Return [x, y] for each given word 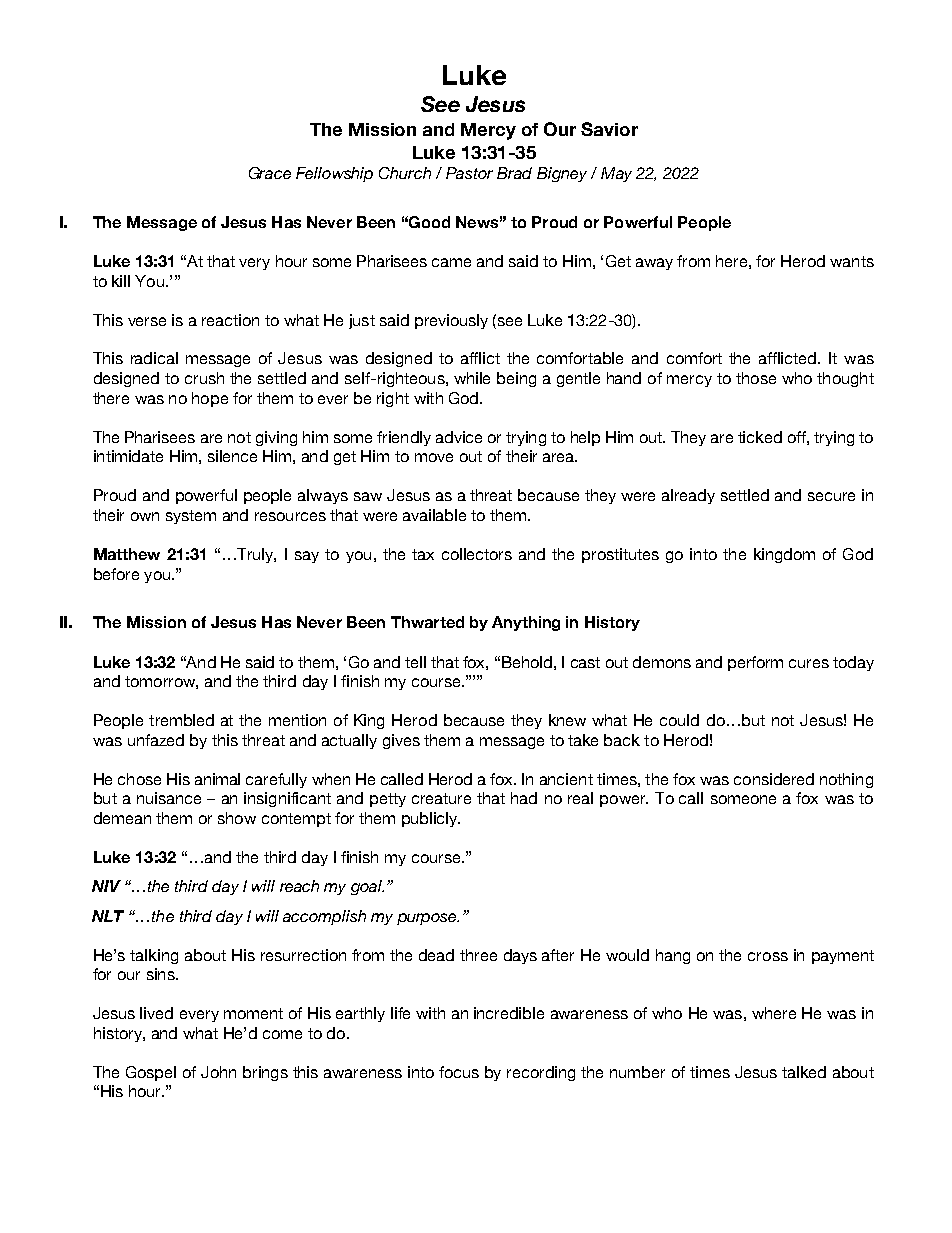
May [616, 174]
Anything [526, 623]
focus [459, 1072]
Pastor [469, 173]
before [116, 574]
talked [804, 1072]
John [218, 1072]
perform [755, 663]
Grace [270, 173]
